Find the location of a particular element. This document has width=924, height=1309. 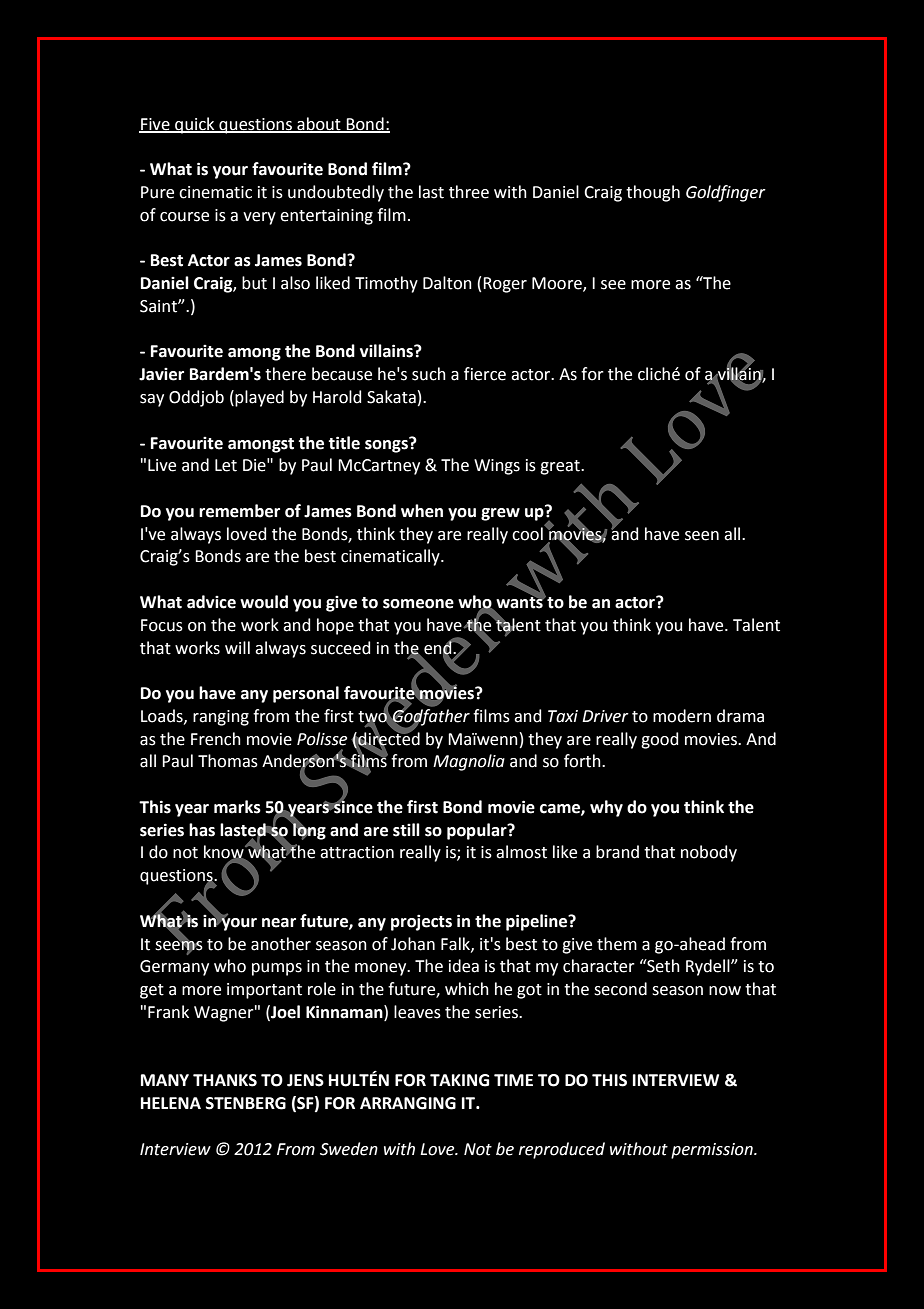

three is located at coordinates (469, 192).
